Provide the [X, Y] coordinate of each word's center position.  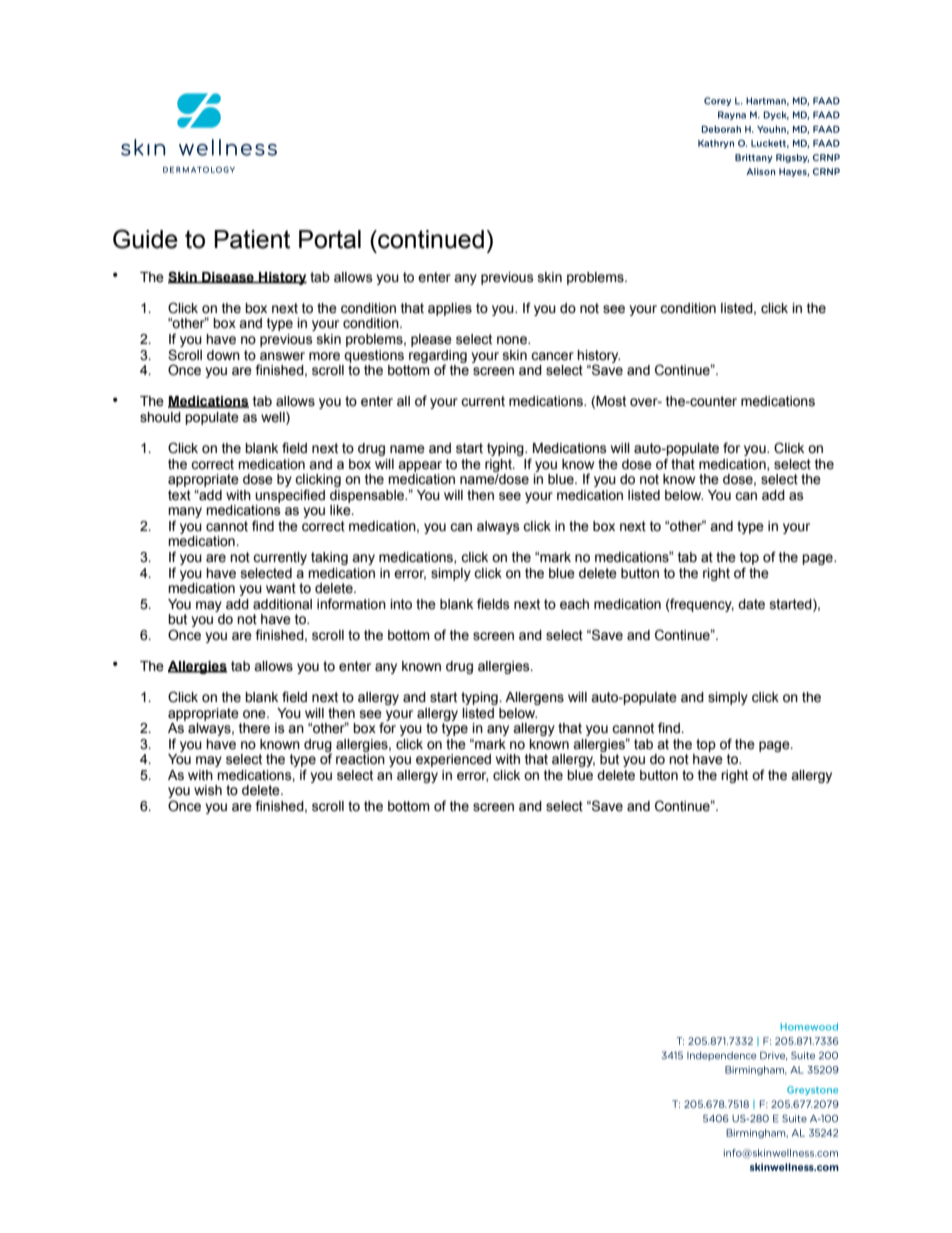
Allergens [534, 698]
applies [450, 309]
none [513, 340]
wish [208, 790]
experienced [453, 760]
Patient [252, 239]
